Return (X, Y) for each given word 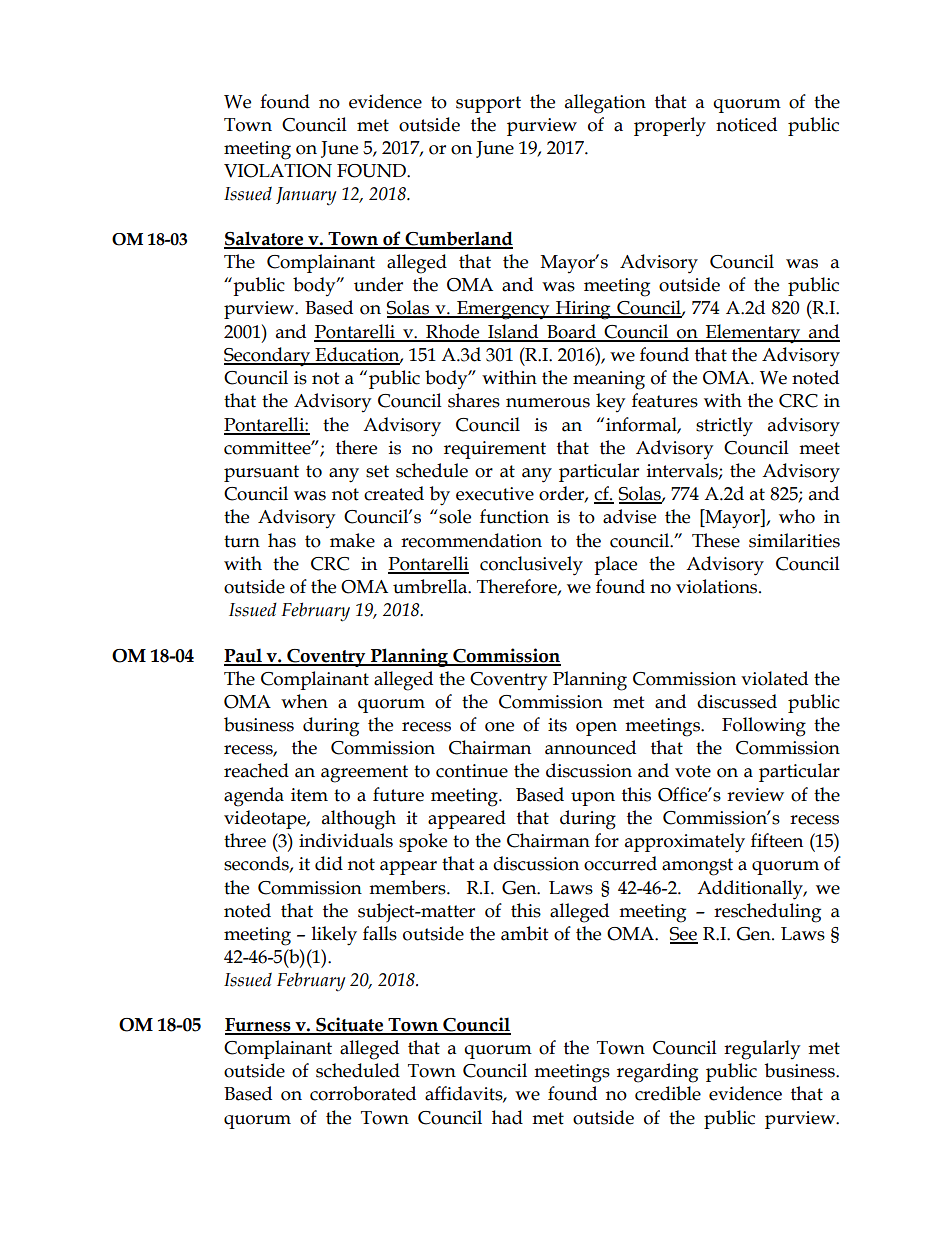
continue (472, 771)
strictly (724, 427)
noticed (746, 124)
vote (693, 771)
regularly (762, 1050)
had (507, 1117)
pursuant (261, 473)
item (309, 795)
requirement (495, 450)
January (306, 196)
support (488, 104)
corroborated (363, 1093)
